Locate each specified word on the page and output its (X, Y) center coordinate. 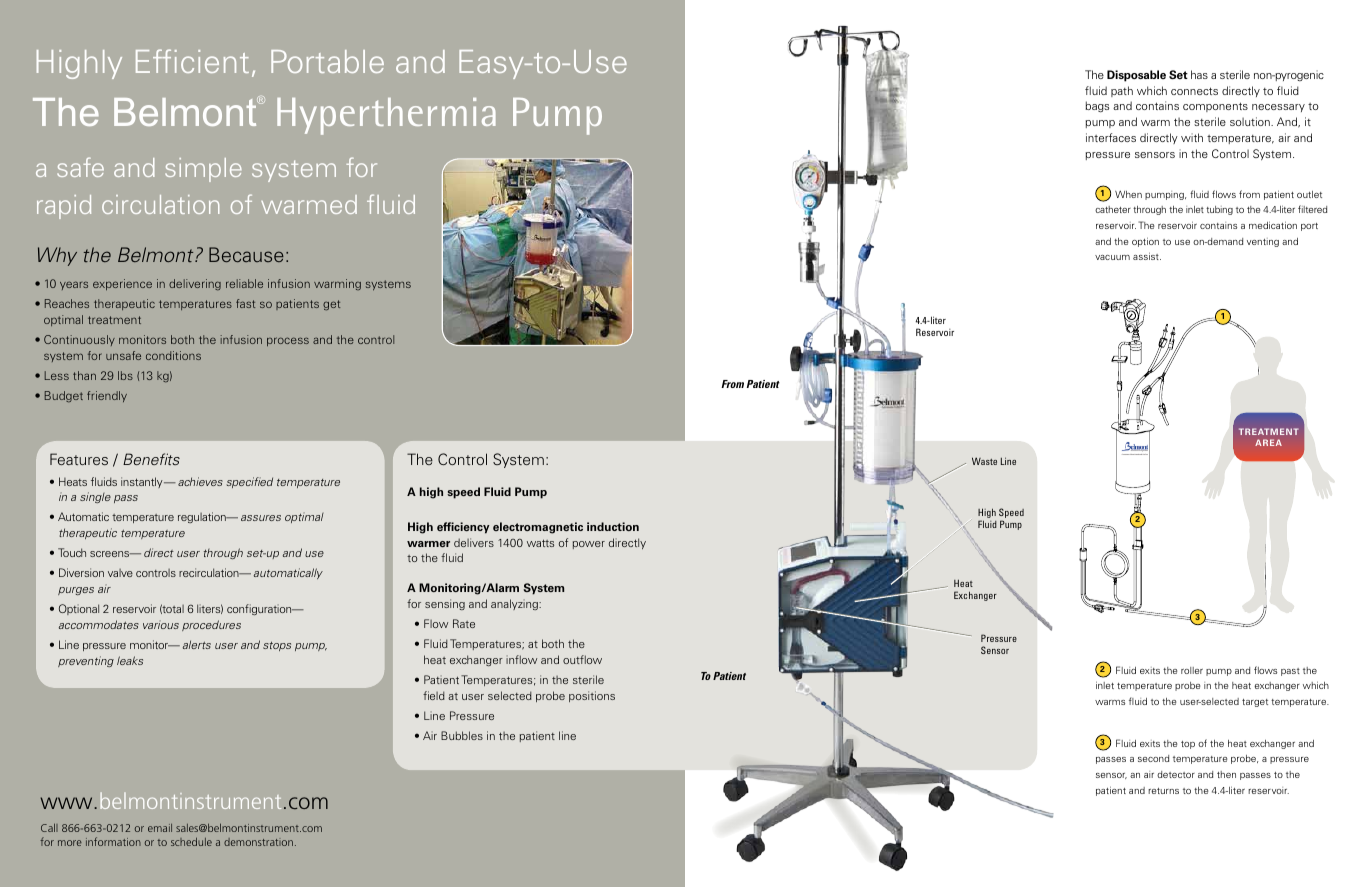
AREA (1268, 442)
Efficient (192, 61)
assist (1147, 256)
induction (613, 526)
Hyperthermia (386, 116)
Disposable (1136, 76)
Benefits (151, 459)
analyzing (515, 604)
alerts (197, 644)
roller (1192, 670)
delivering (195, 285)
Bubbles (462, 735)
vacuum (1112, 257)
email (160, 828)
